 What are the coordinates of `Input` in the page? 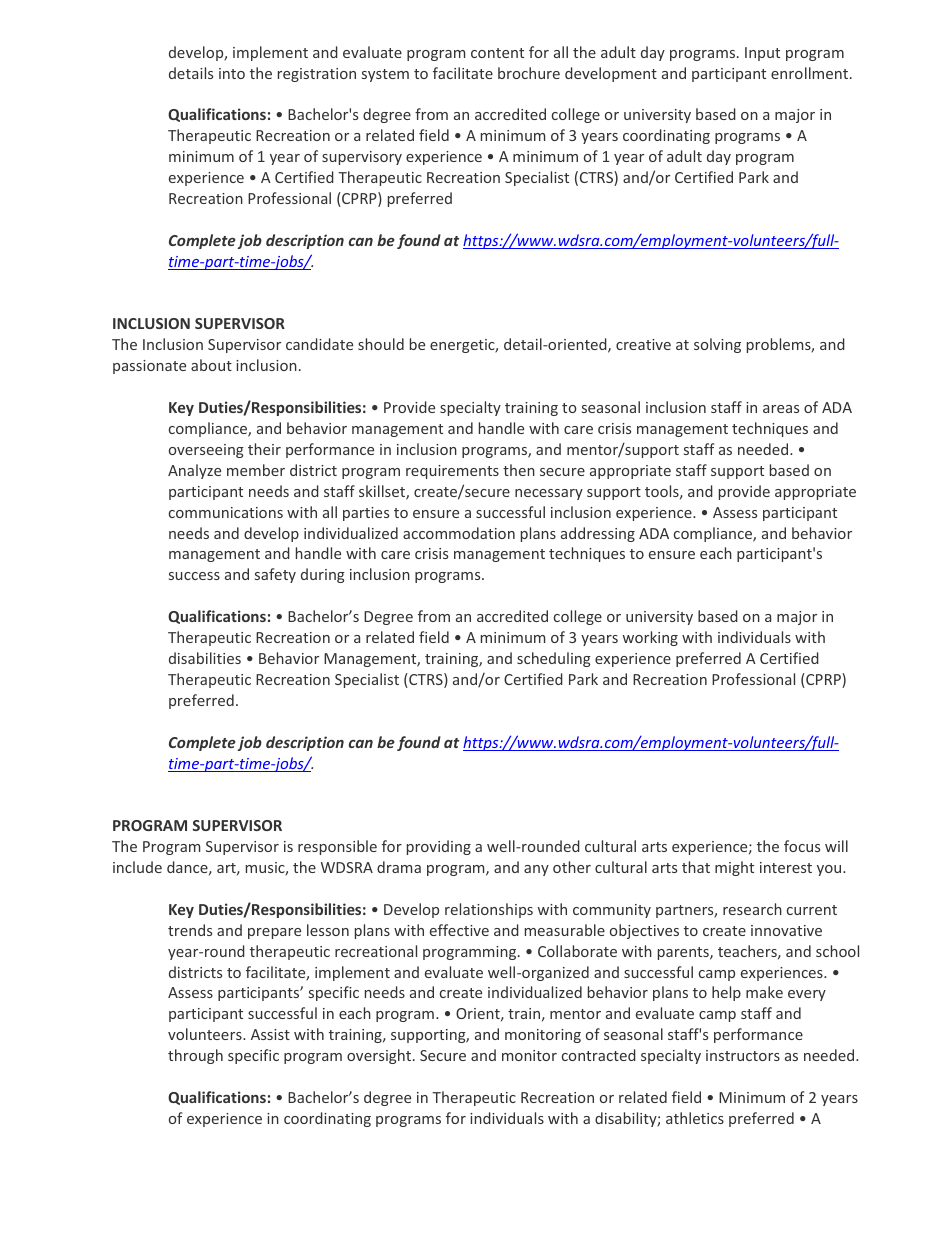 It's located at (762, 54).
